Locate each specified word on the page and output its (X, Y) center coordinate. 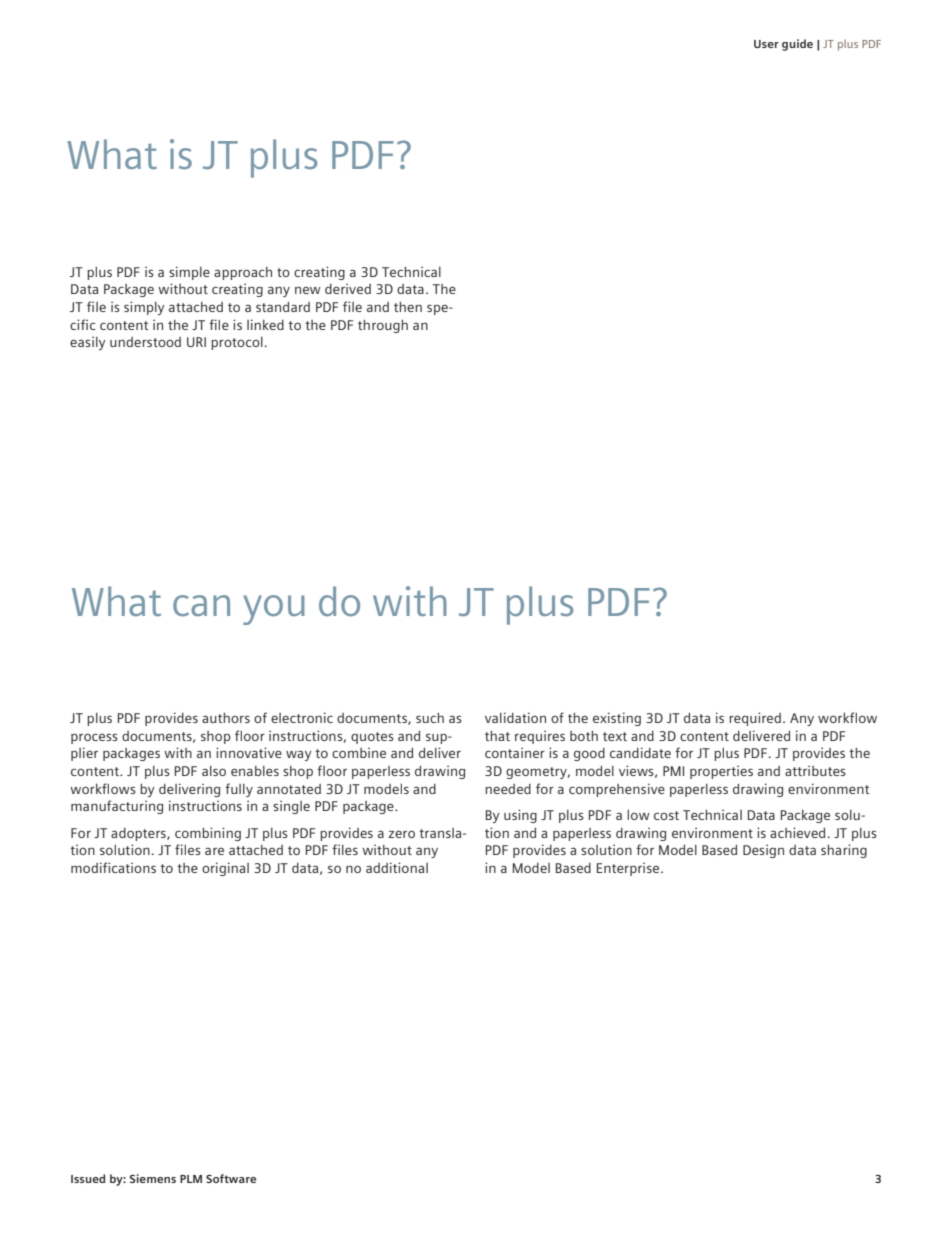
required (755, 719)
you (274, 610)
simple (189, 273)
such (430, 718)
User (766, 44)
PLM (191, 1179)
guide (797, 45)
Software (231, 1178)
